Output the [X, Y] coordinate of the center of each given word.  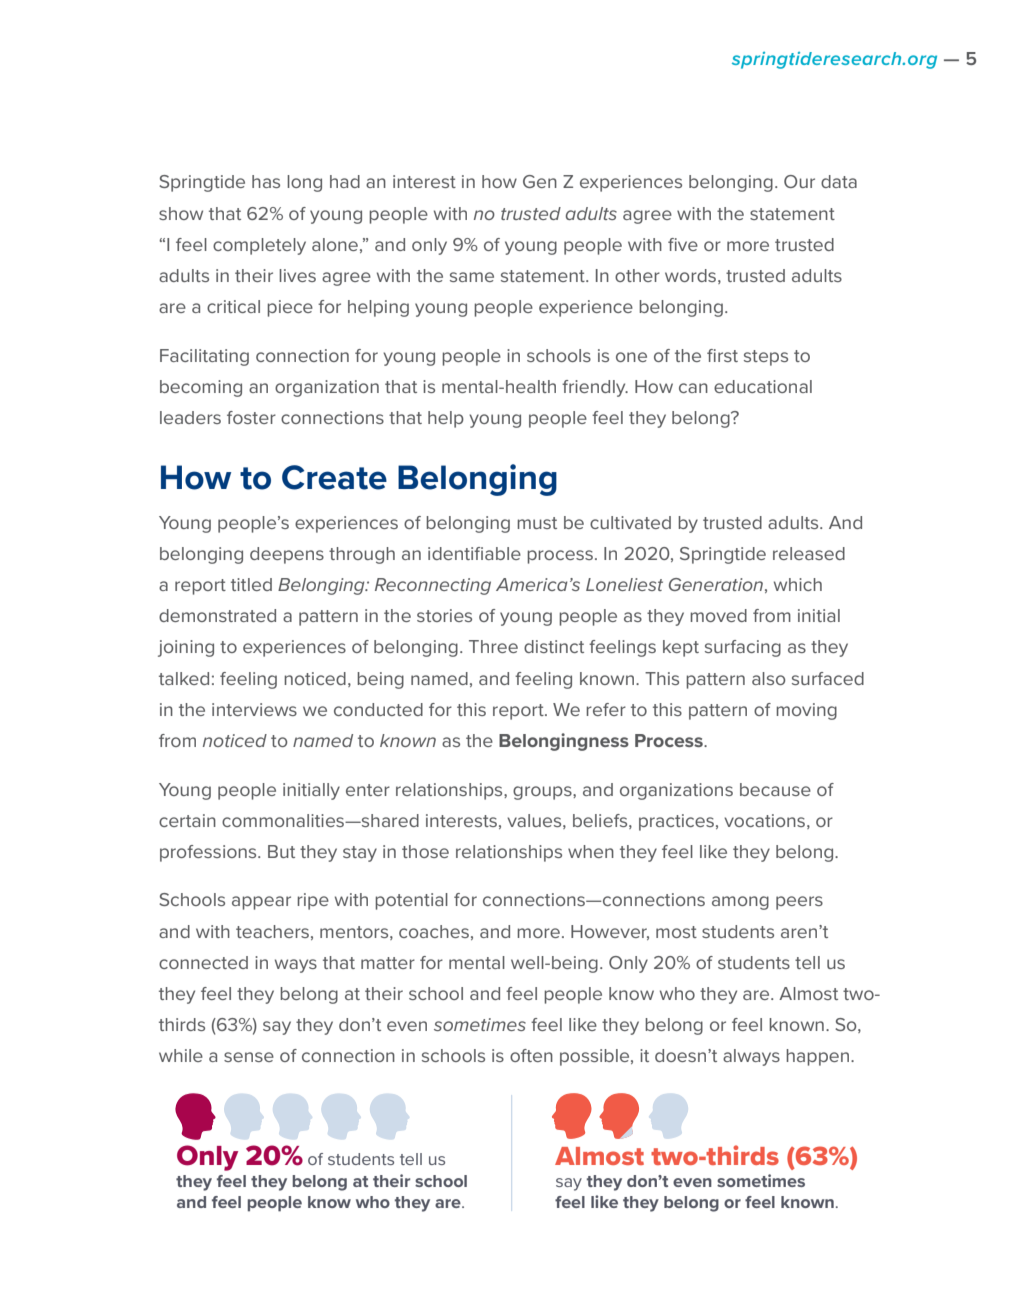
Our [799, 181]
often [531, 1055]
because [775, 789]
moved [718, 615]
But [281, 851]
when [591, 851]
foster [251, 417]
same [472, 277]
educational [763, 386]
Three [493, 646]
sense [249, 1057]
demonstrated [217, 615]
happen [819, 1057]
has [266, 181]
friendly [595, 388]
